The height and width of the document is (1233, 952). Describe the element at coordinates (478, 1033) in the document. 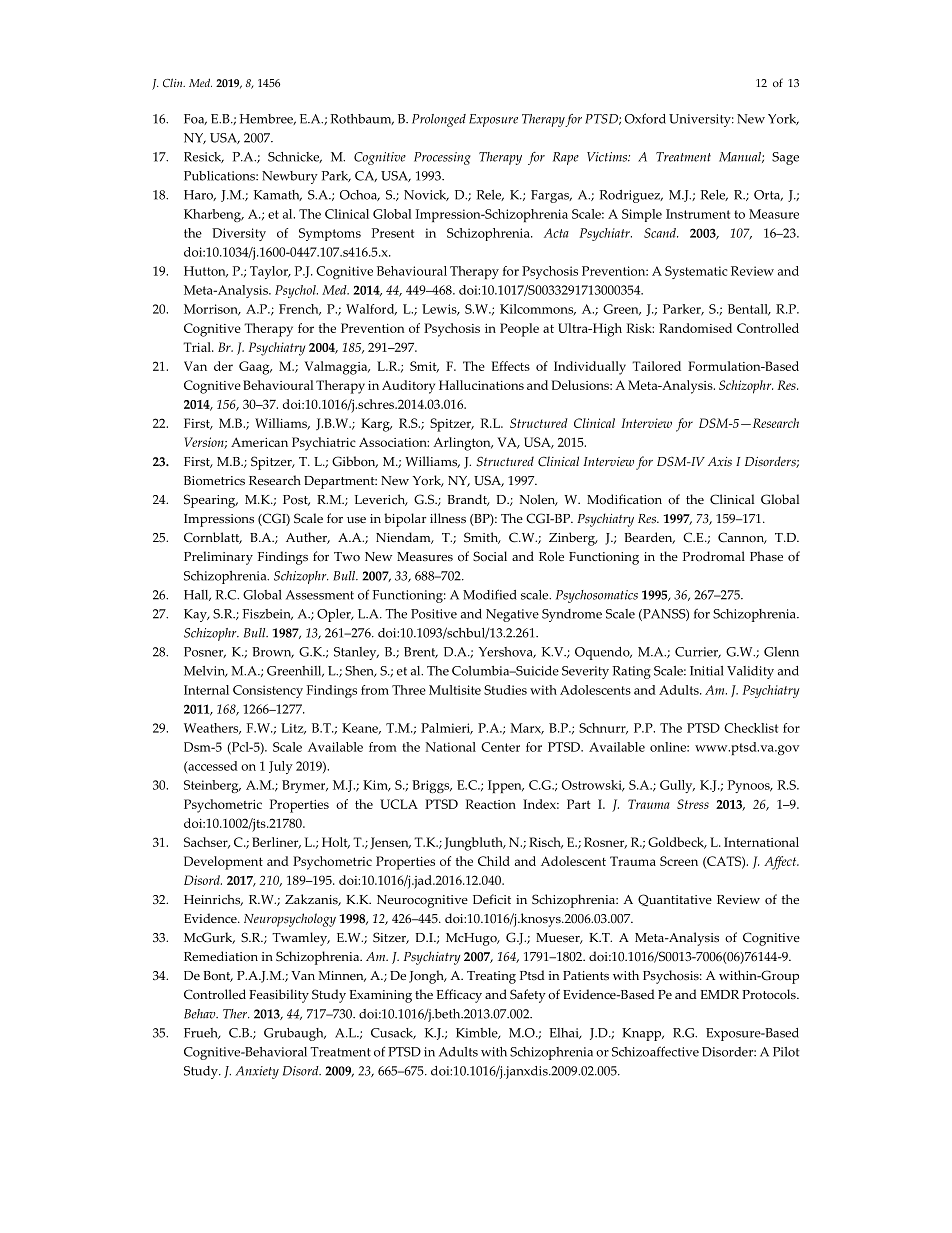

I see `Kimble` at that location.
